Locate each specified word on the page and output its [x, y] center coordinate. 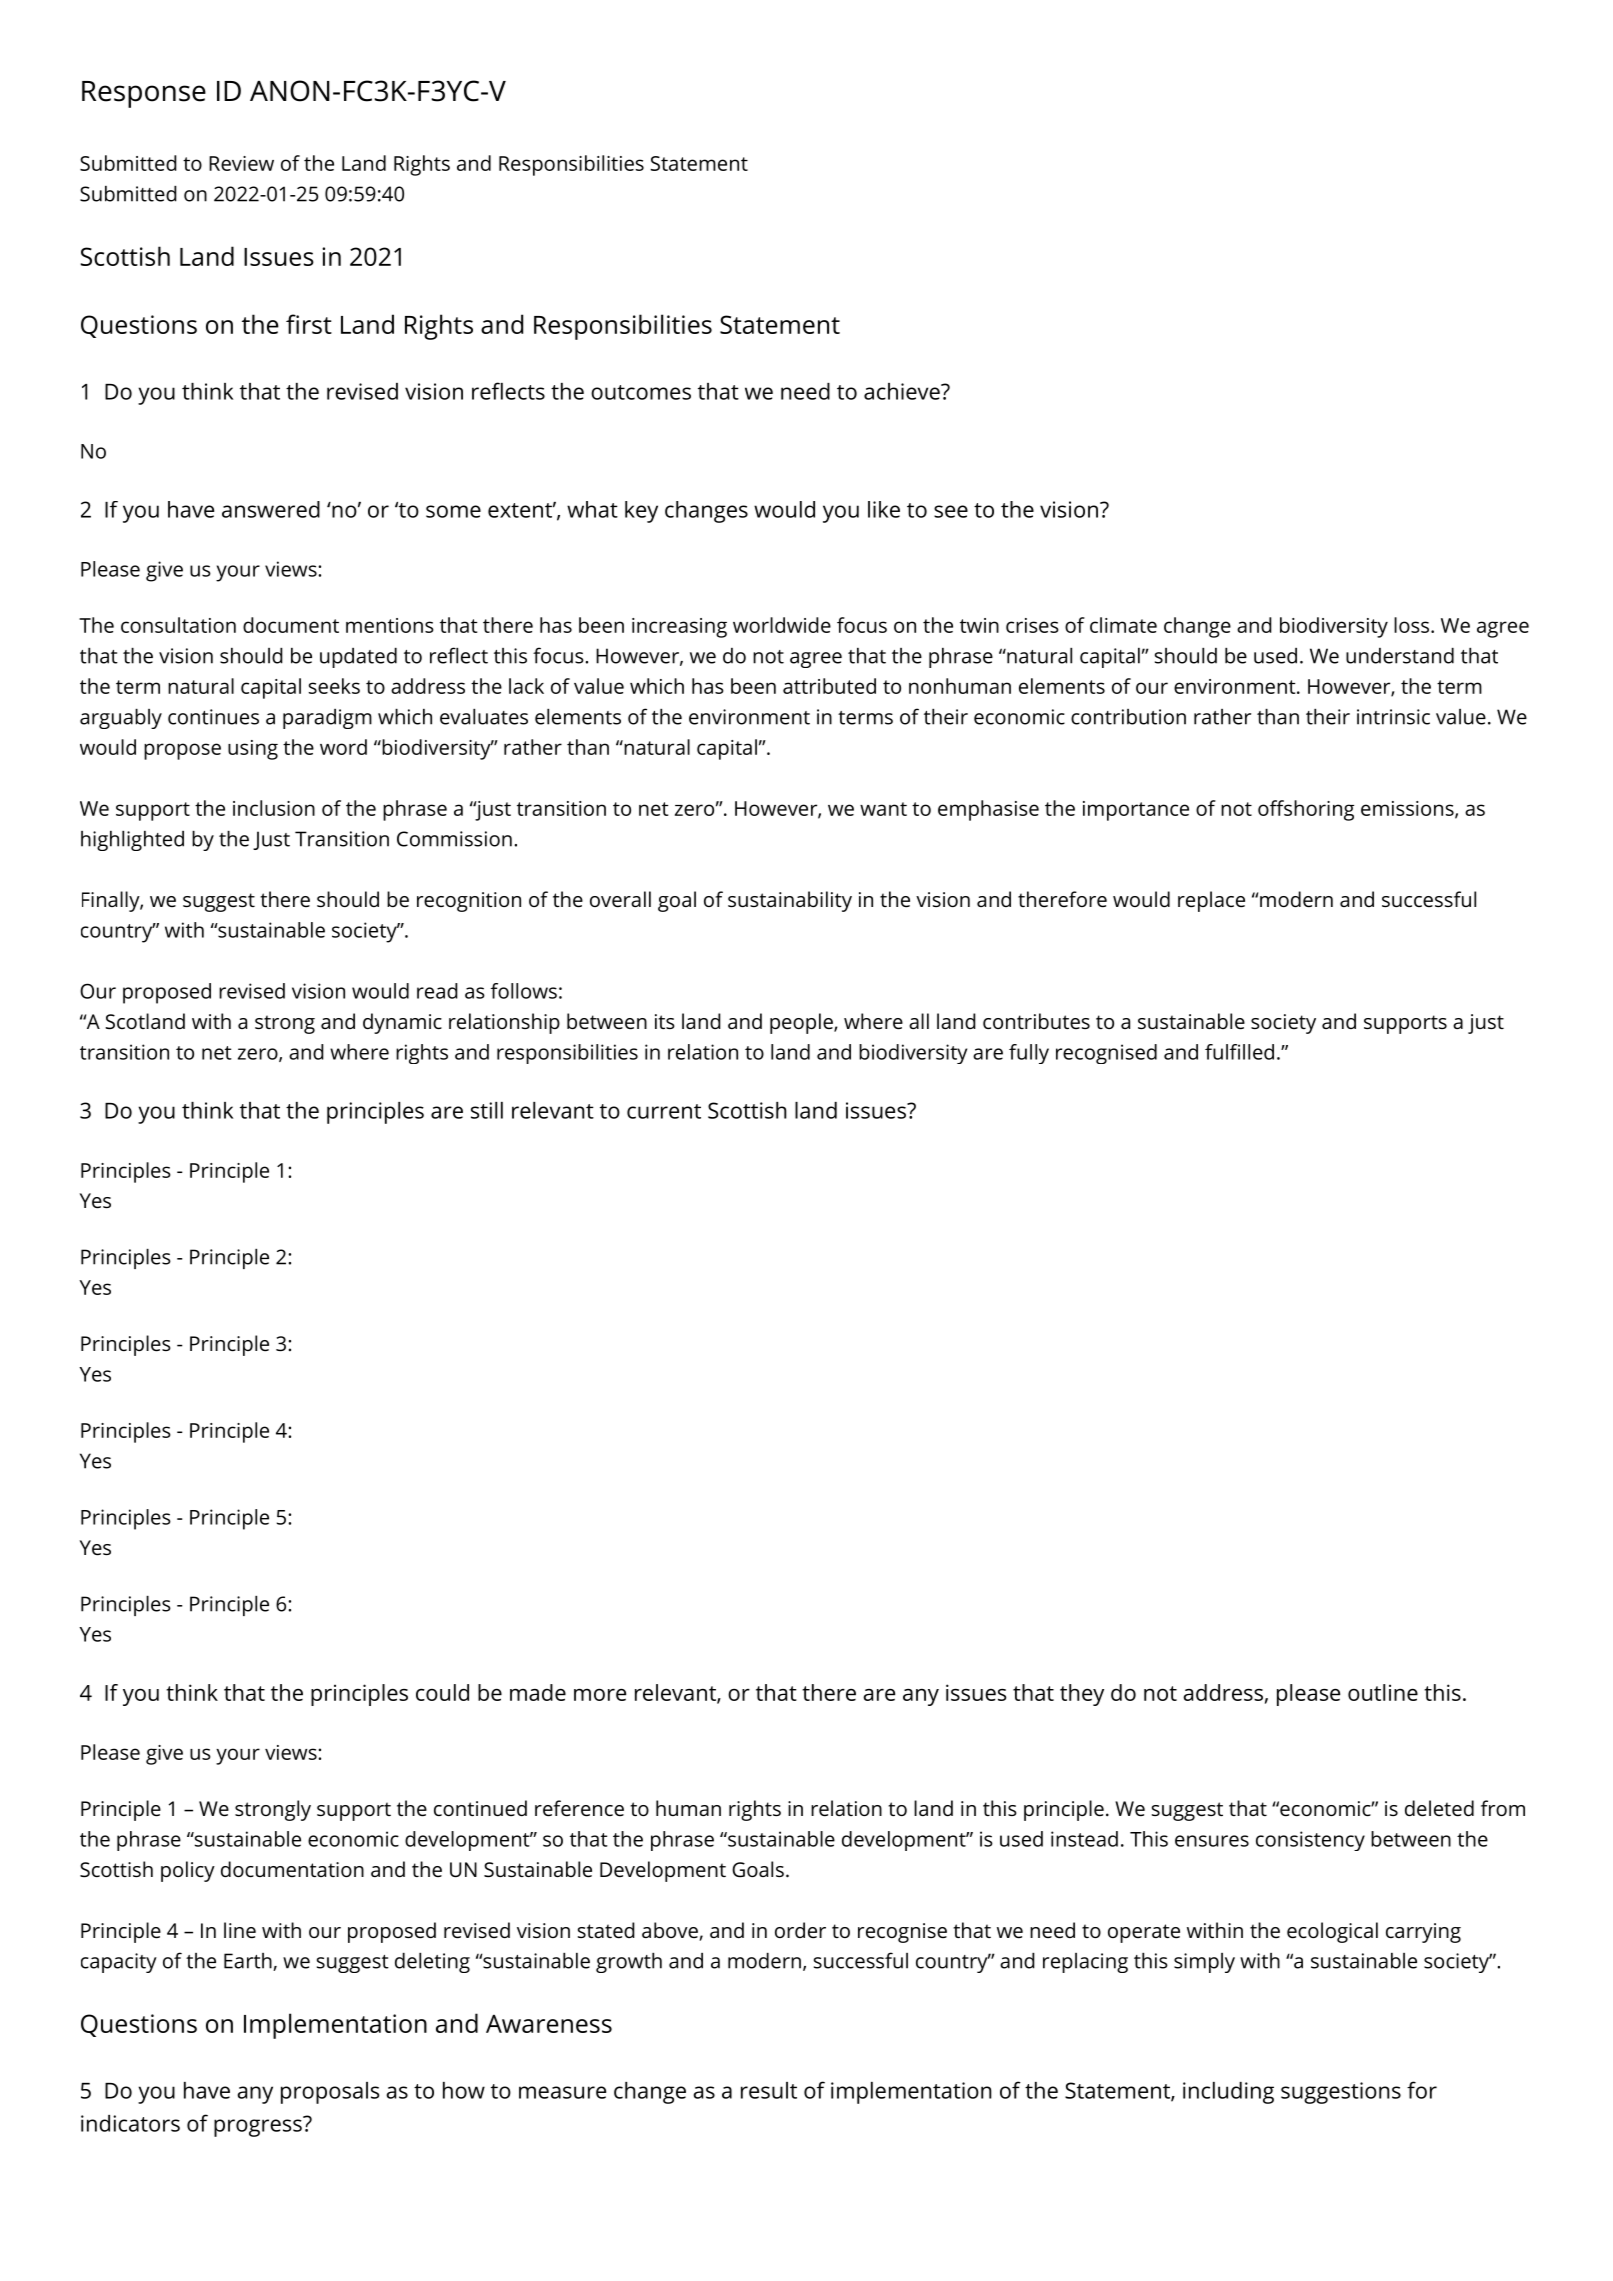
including [1228, 2093]
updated [358, 658]
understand [1400, 656]
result [769, 2090]
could [442, 1692]
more [600, 1694]
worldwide [782, 625]
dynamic [402, 1023]
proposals [330, 2093]
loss [1411, 625]
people [802, 1023]
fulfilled [1239, 1052]
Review [241, 163]
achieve [903, 391]
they [1082, 1695]
